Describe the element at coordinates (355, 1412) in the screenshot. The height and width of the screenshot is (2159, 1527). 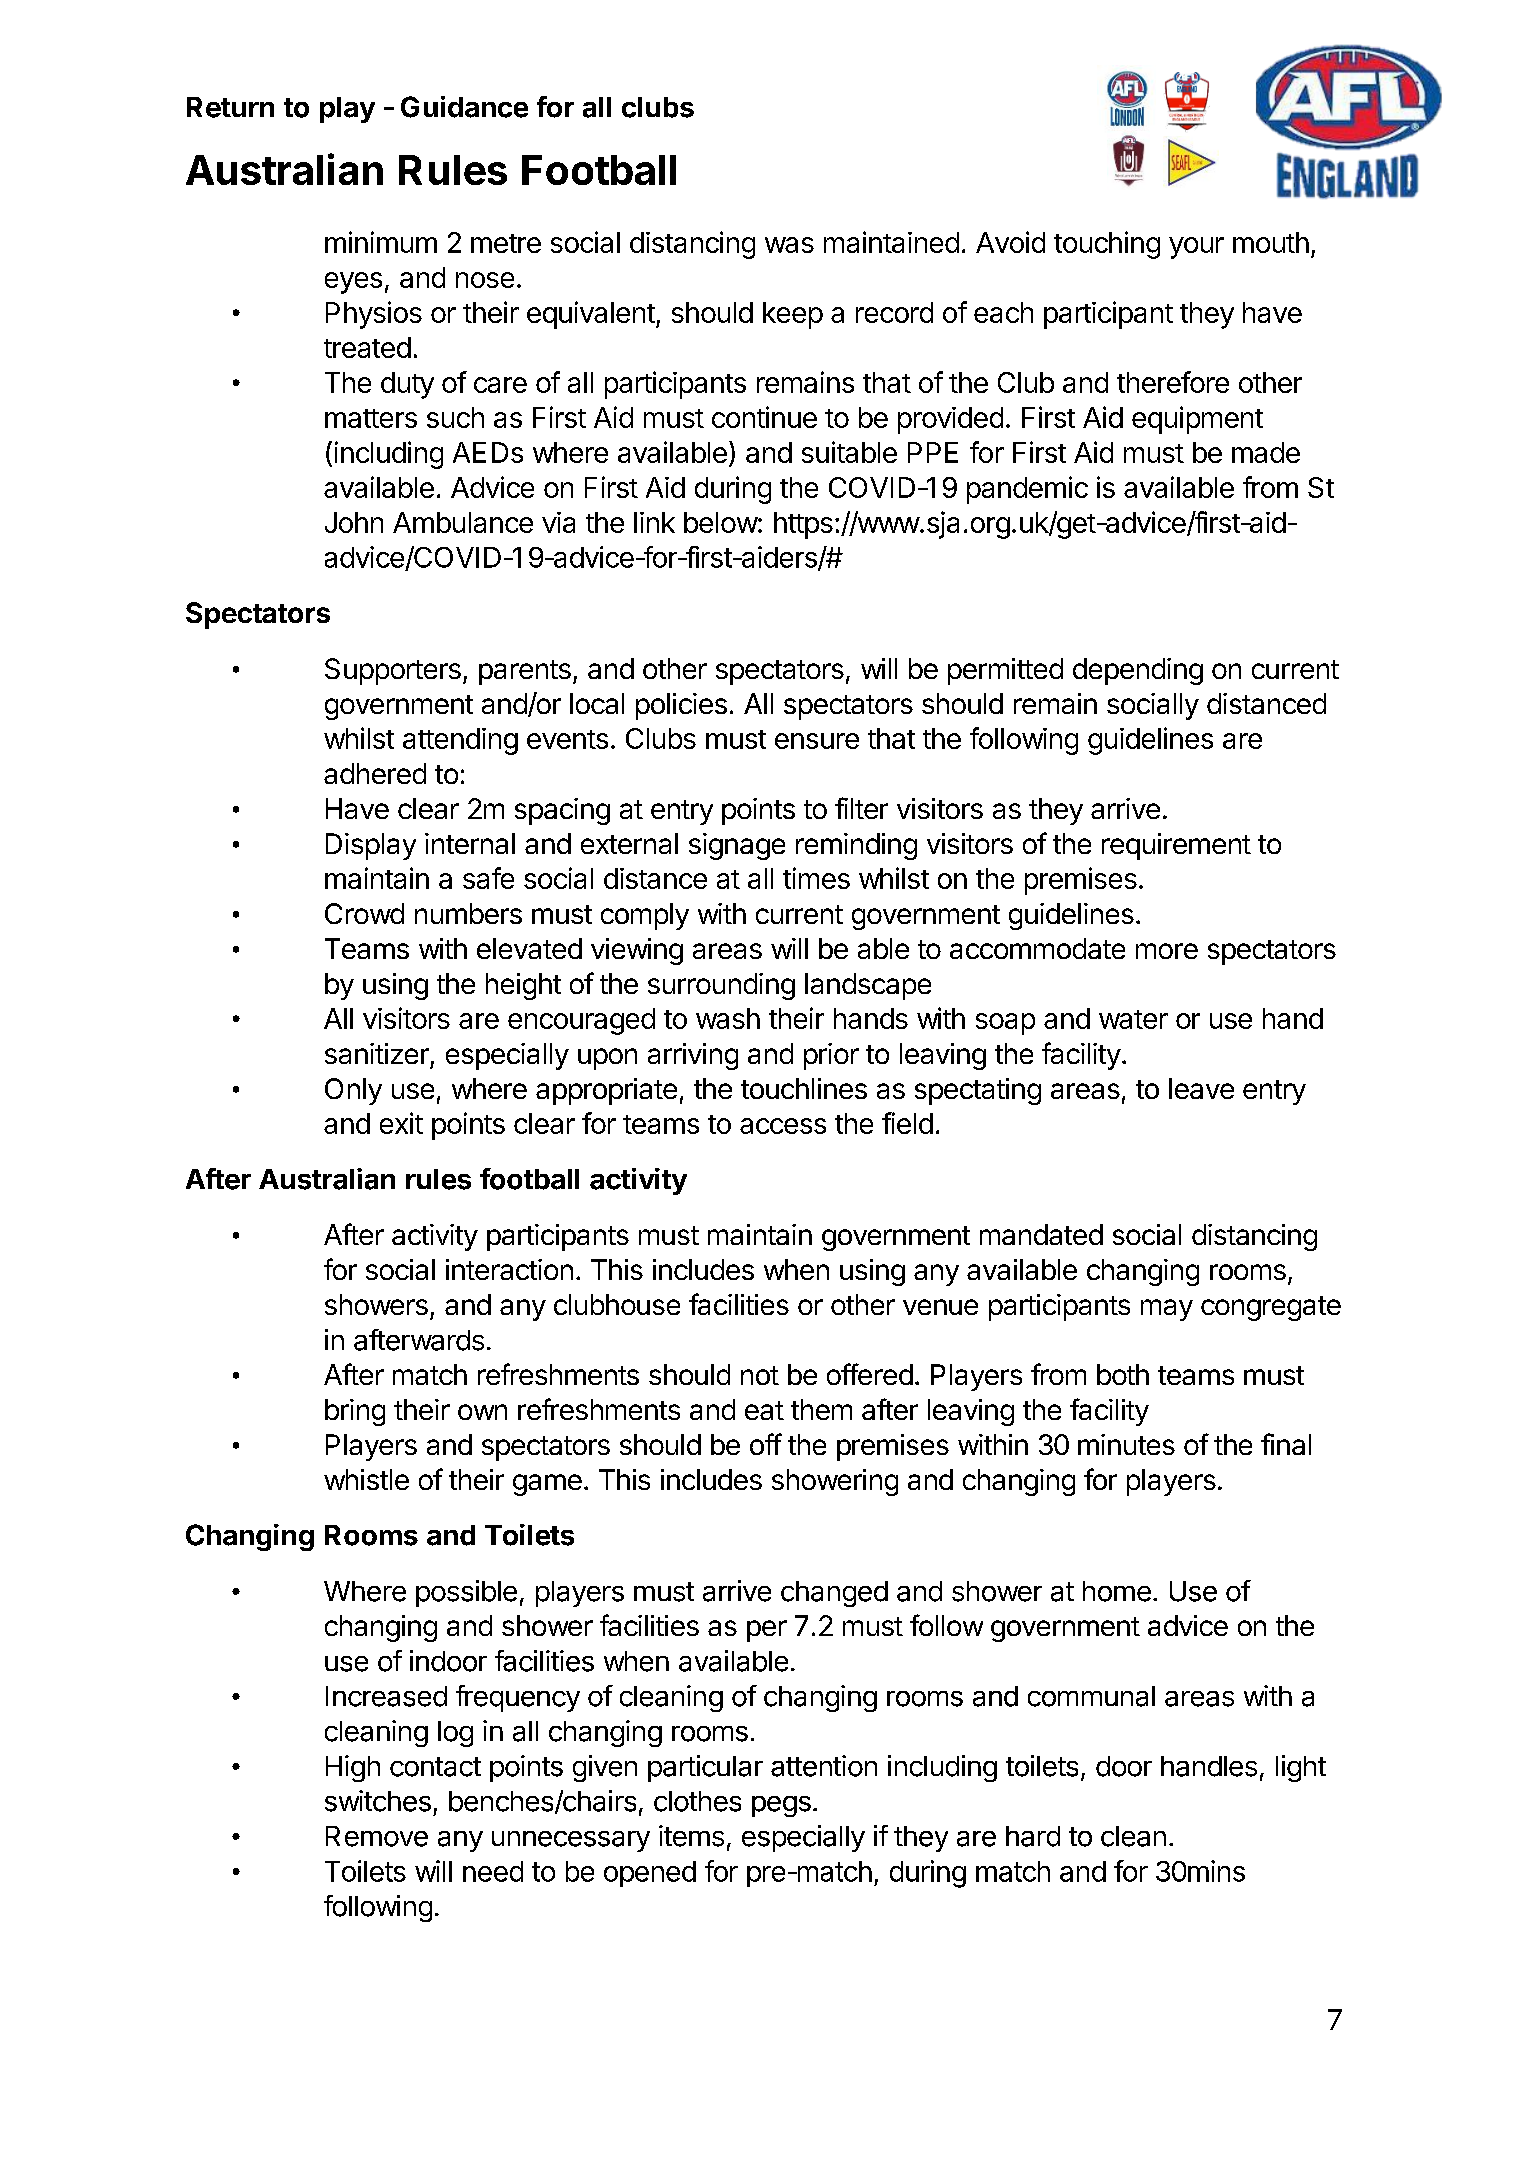
I see `bring` at that location.
